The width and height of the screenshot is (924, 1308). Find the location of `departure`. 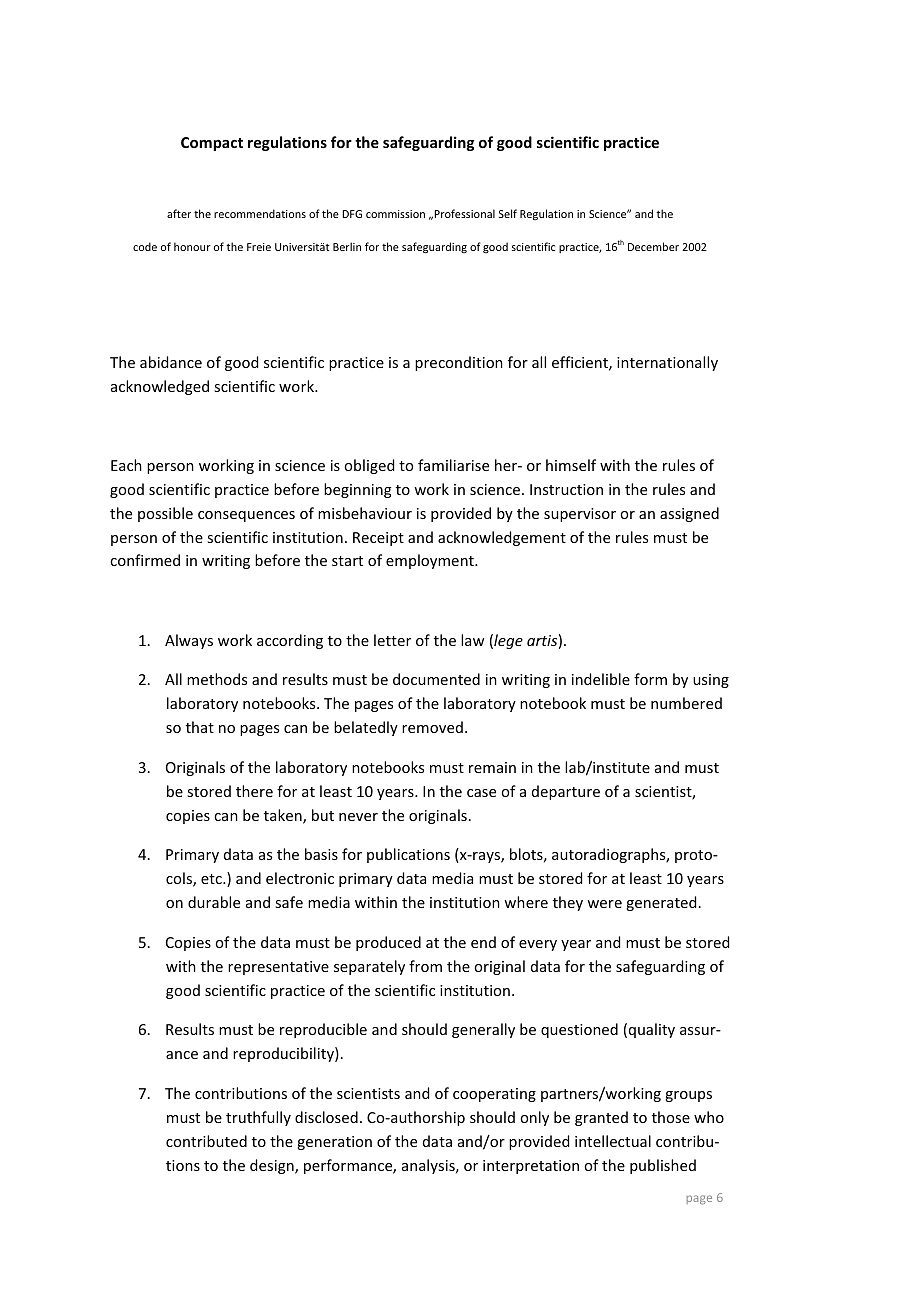

departure is located at coordinates (566, 792).
